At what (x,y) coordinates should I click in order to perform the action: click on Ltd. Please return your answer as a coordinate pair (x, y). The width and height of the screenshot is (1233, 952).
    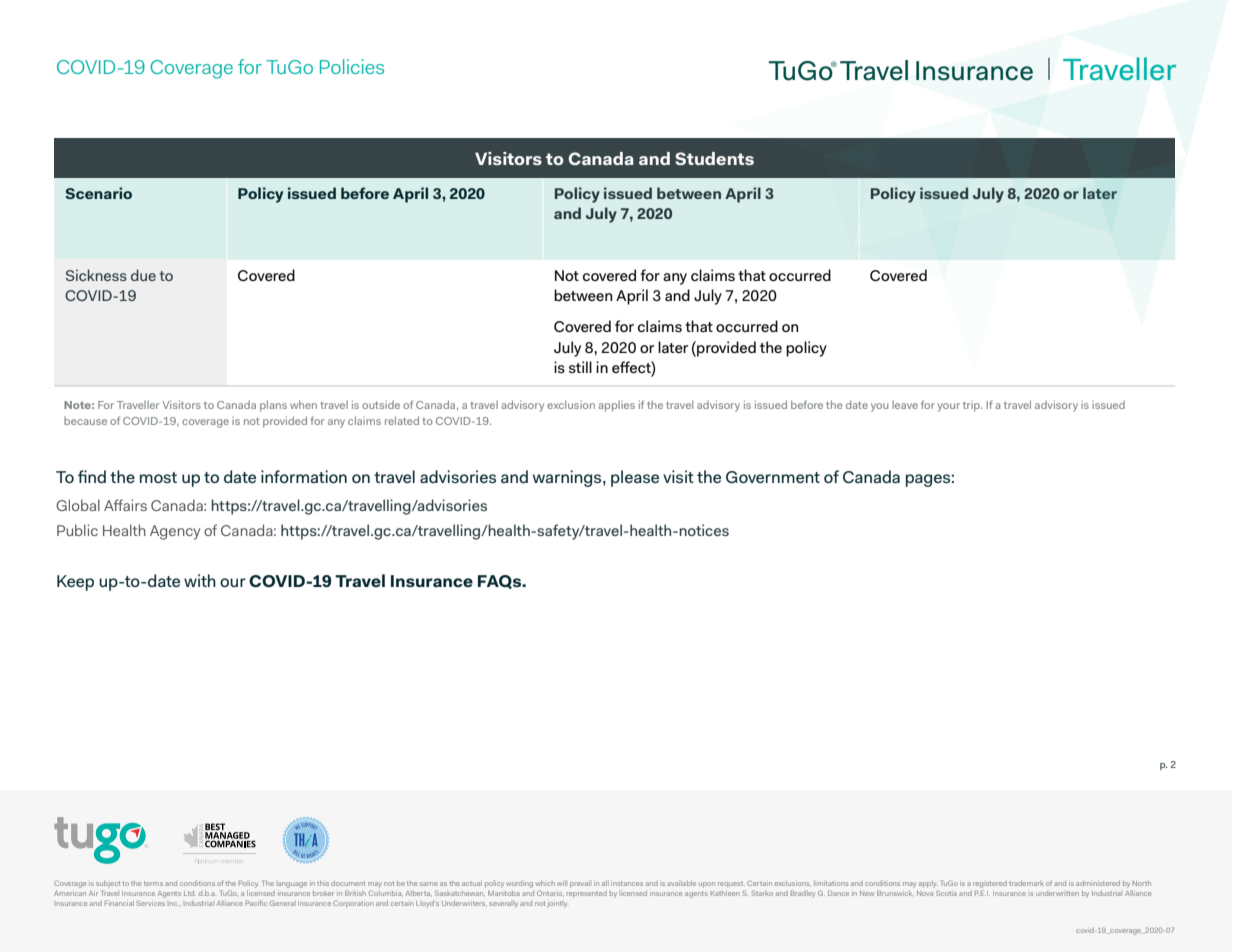
    Looking at the image, I should click on (190, 893).
